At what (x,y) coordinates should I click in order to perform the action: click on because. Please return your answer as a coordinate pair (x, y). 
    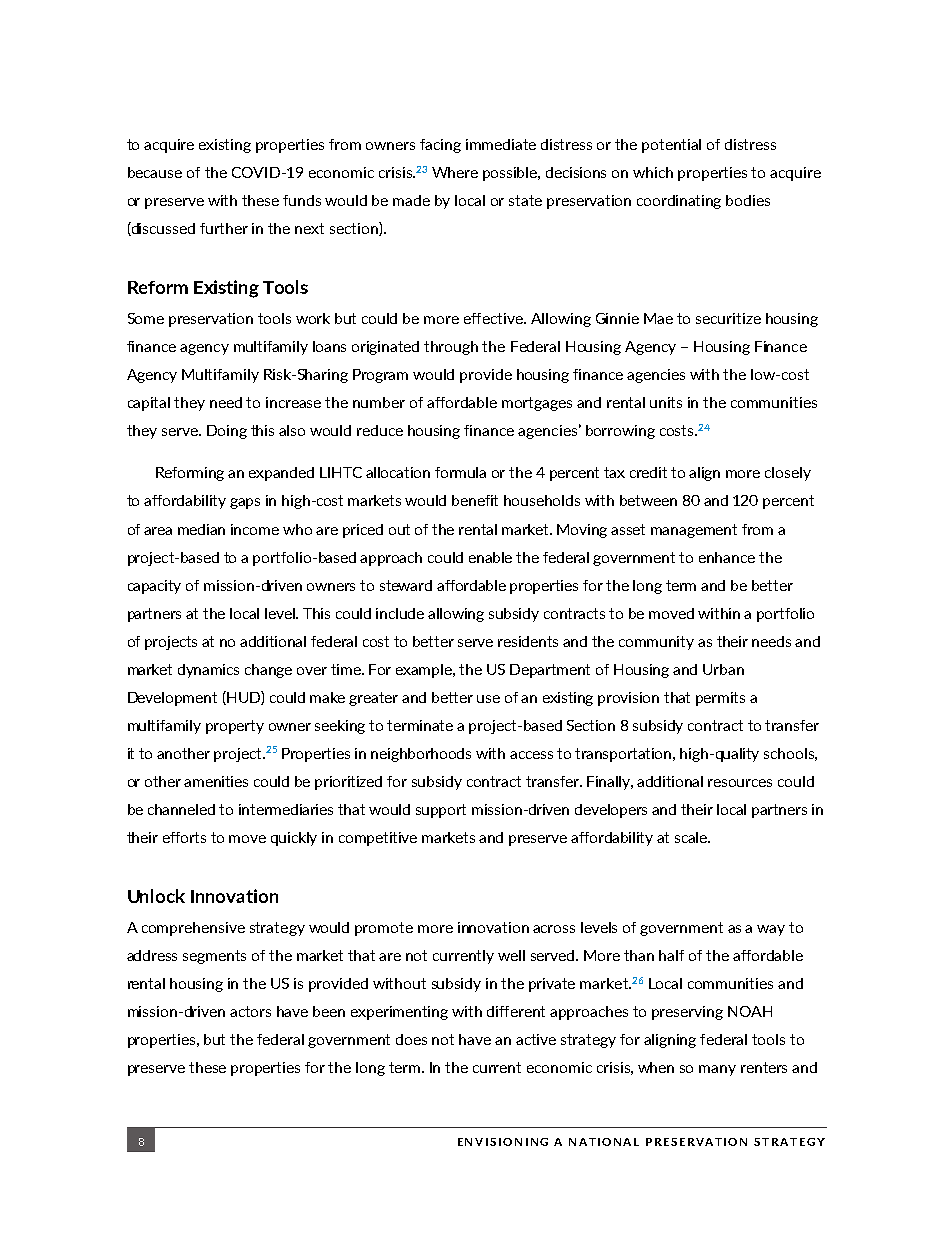
    Looking at the image, I should click on (155, 172).
